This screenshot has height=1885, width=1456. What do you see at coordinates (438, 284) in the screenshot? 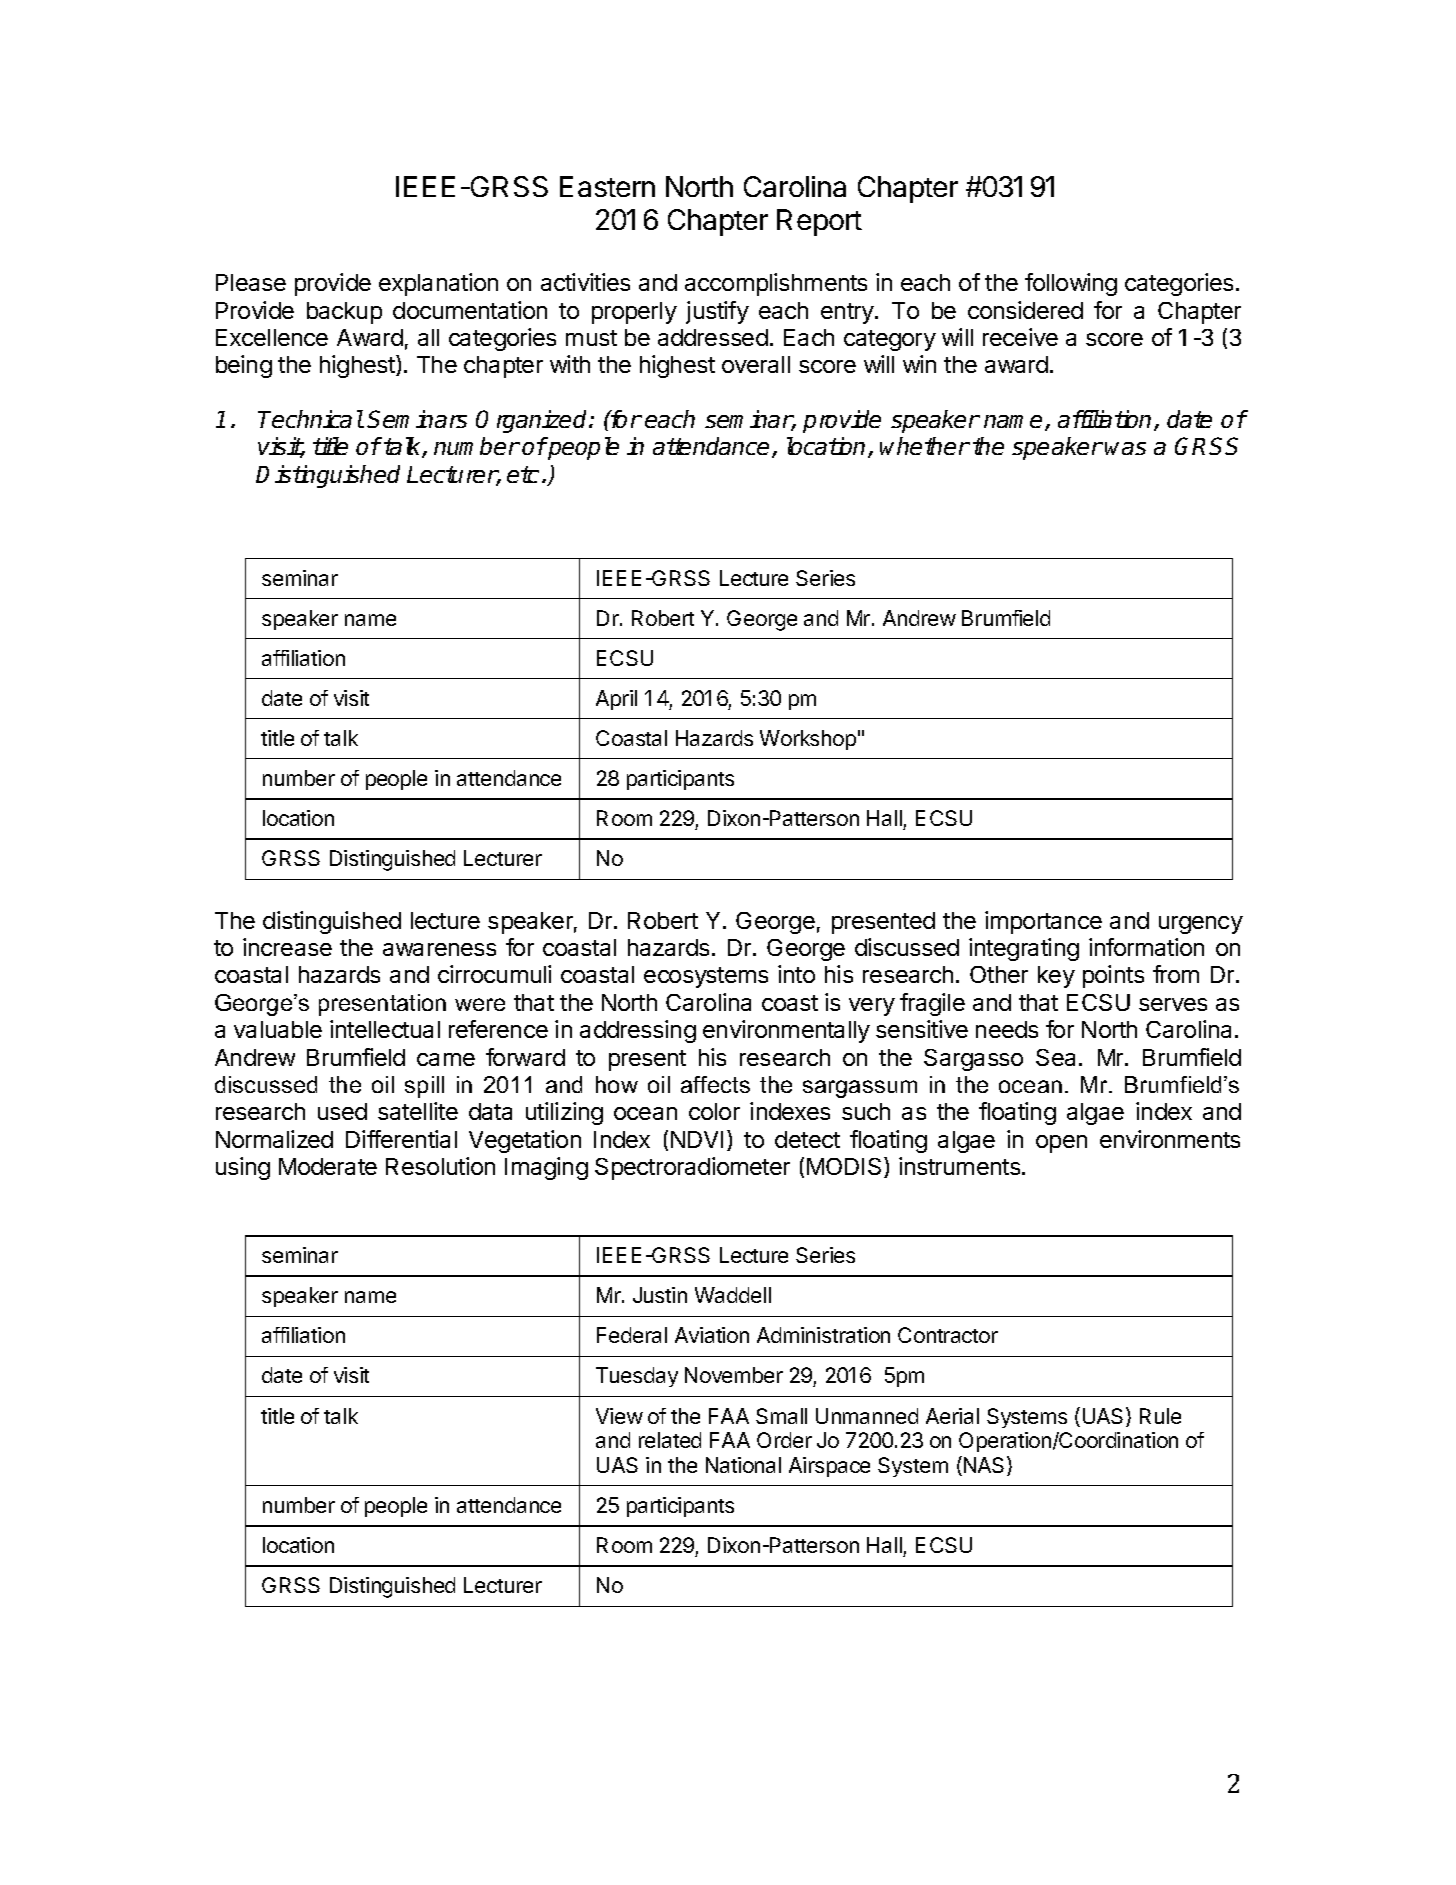
I see `explanation` at bounding box center [438, 284].
